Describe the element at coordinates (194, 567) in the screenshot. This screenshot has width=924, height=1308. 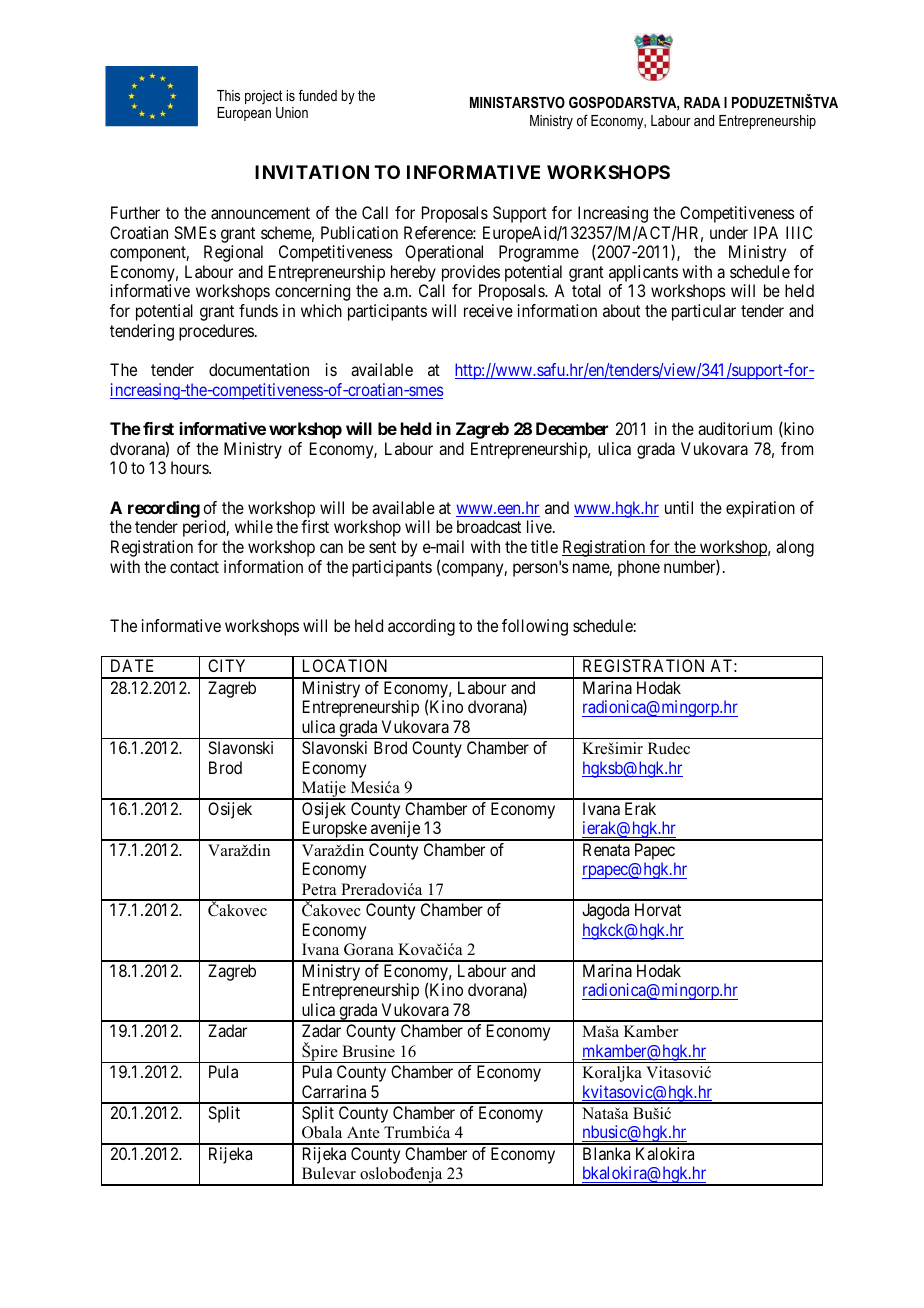
I see `contact` at that location.
